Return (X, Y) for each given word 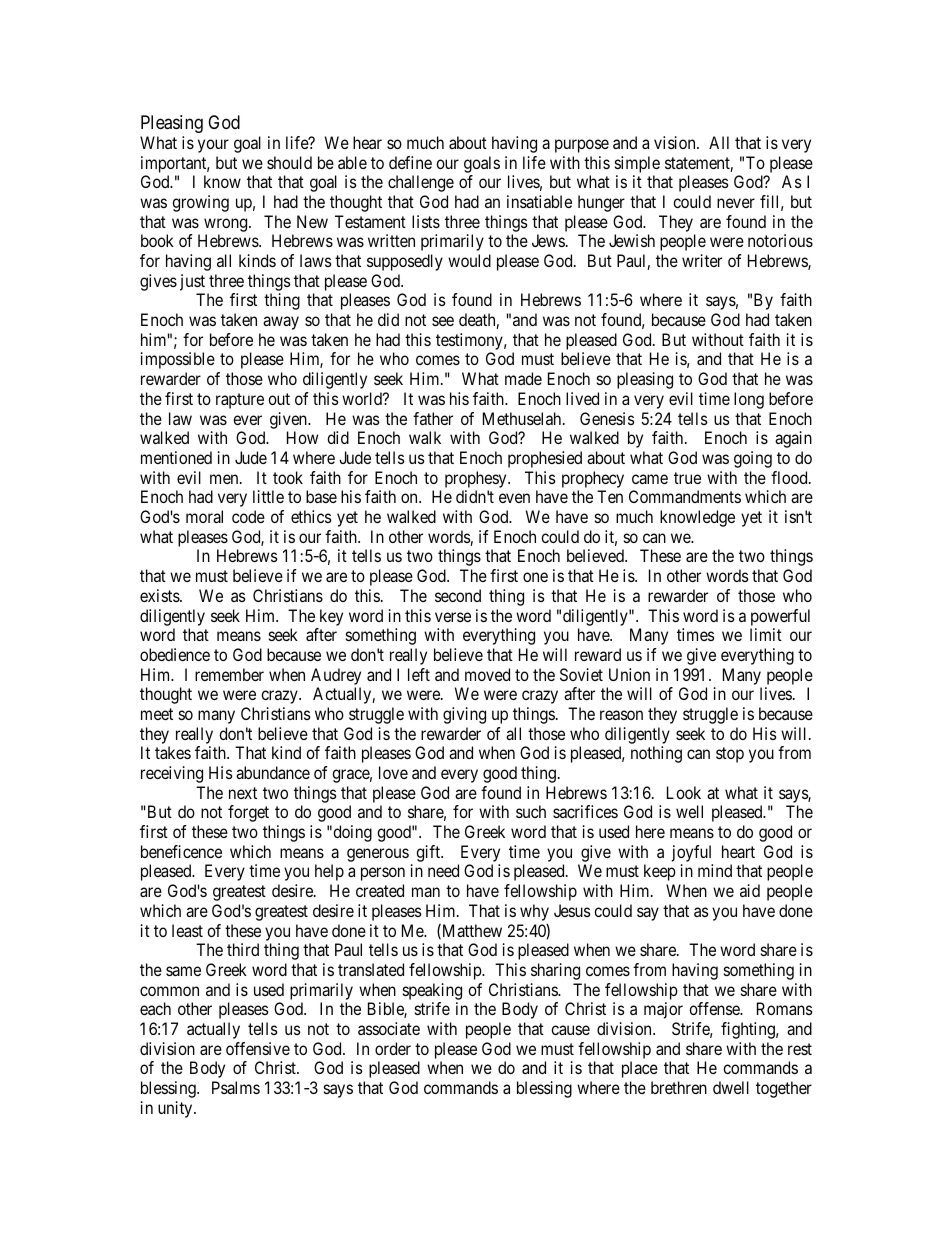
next (243, 793)
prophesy (477, 479)
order (393, 1048)
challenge (421, 183)
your (213, 146)
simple (637, 164)
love (393, 772)
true (687, 478)
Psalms (236, 1087)
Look (684, 792)
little (268, 496)
